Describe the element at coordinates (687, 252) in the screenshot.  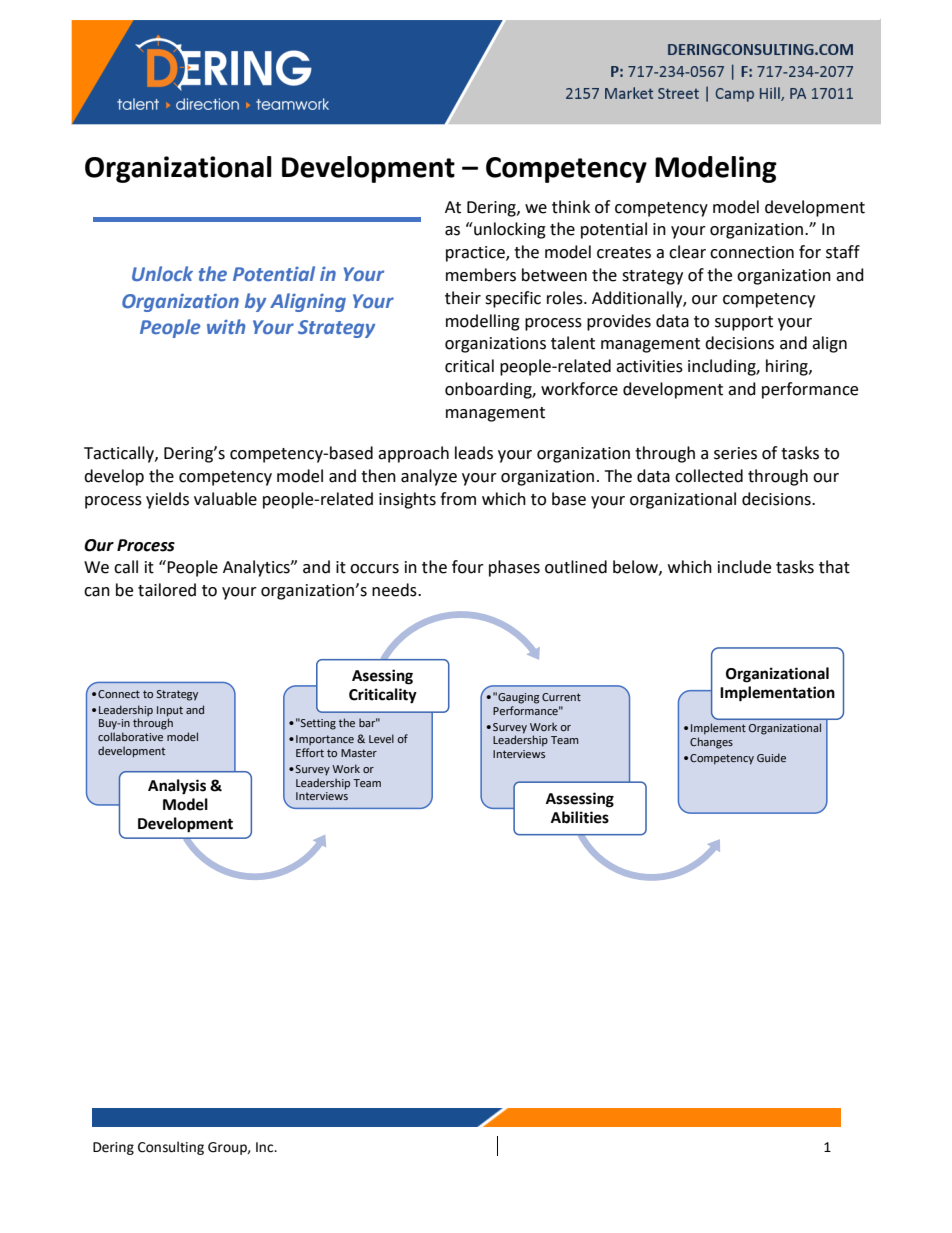
I see `clear` at that location.
